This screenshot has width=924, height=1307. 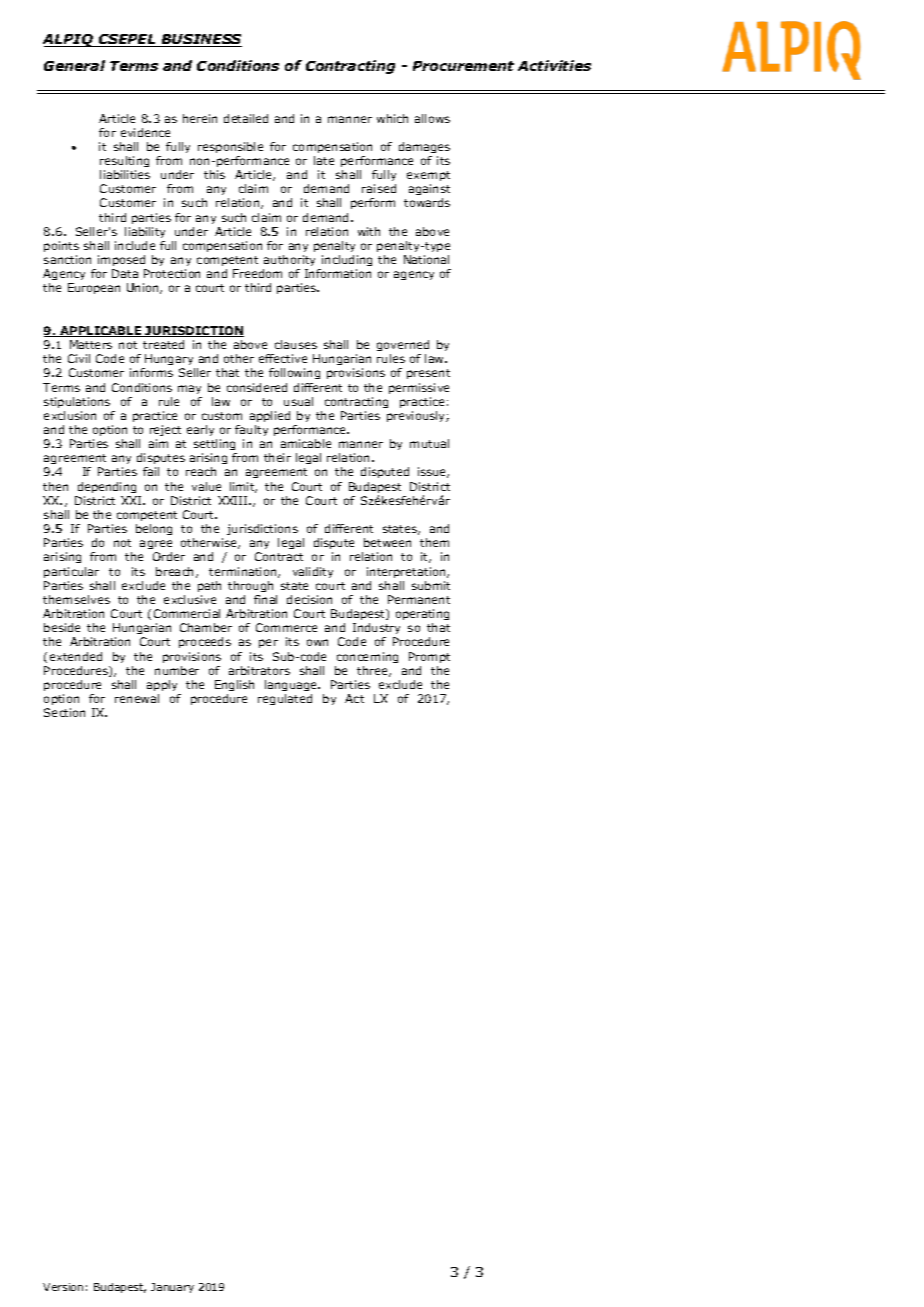 What do you see at coordinates (373, 671) in the screenshot?
I see `three` at bounding box center [373, 671].
